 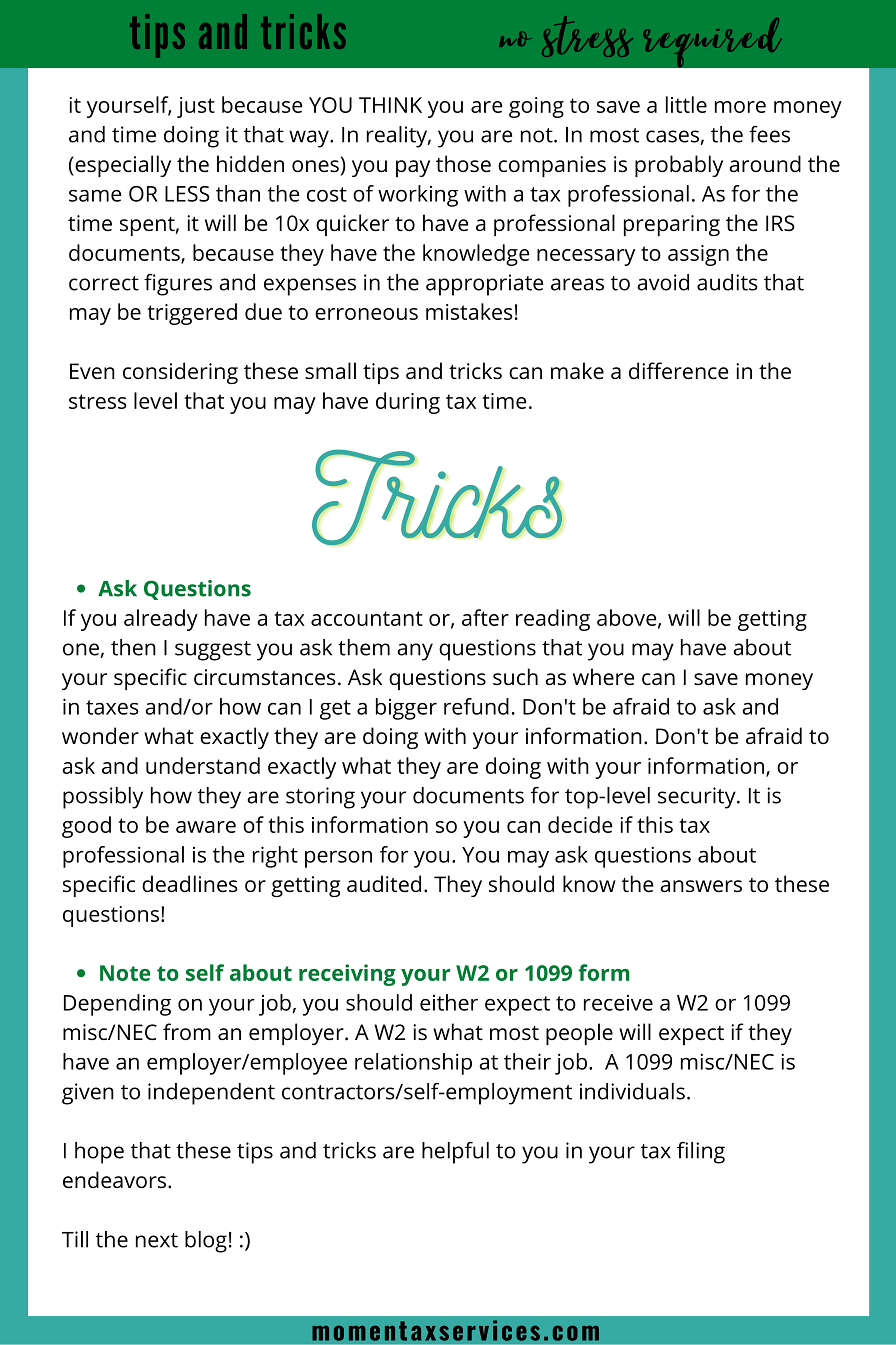 I want to click on next, so click(x=157, y=1240).
